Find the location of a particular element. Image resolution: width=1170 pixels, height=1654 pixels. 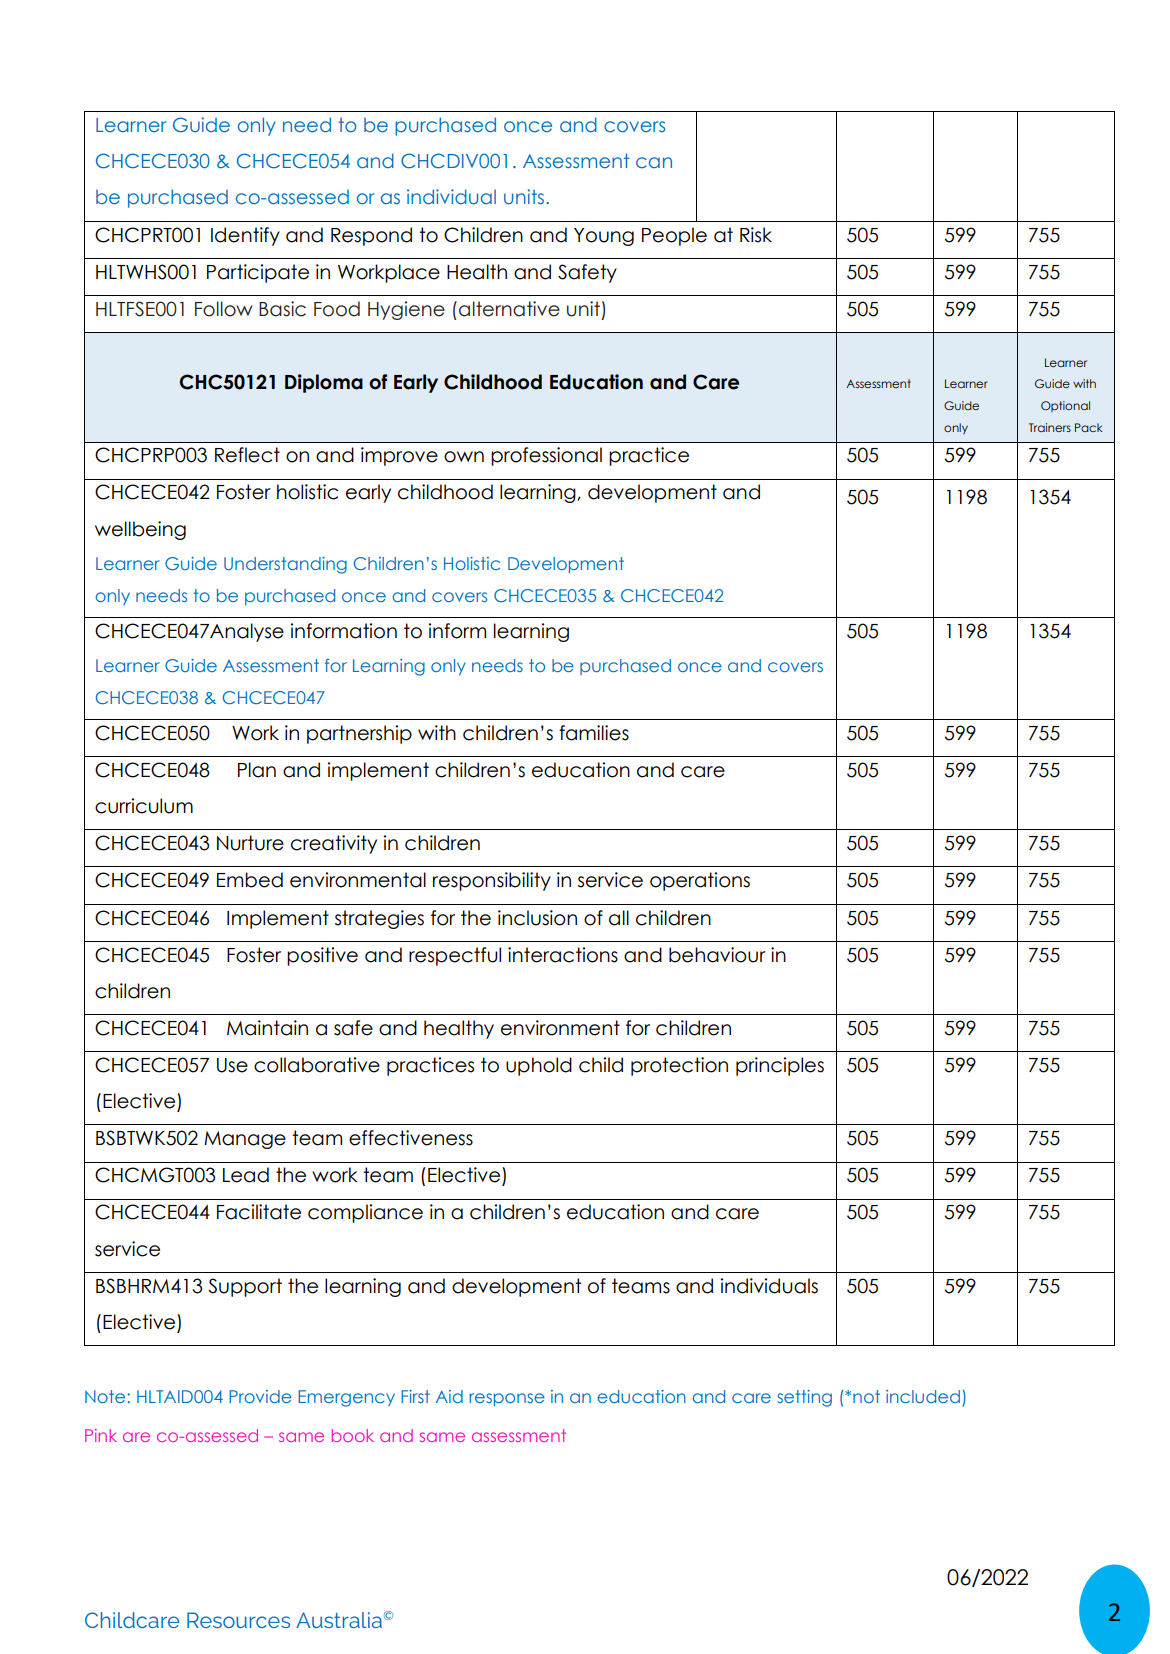

Risk is located at coordinates (756, 235).
